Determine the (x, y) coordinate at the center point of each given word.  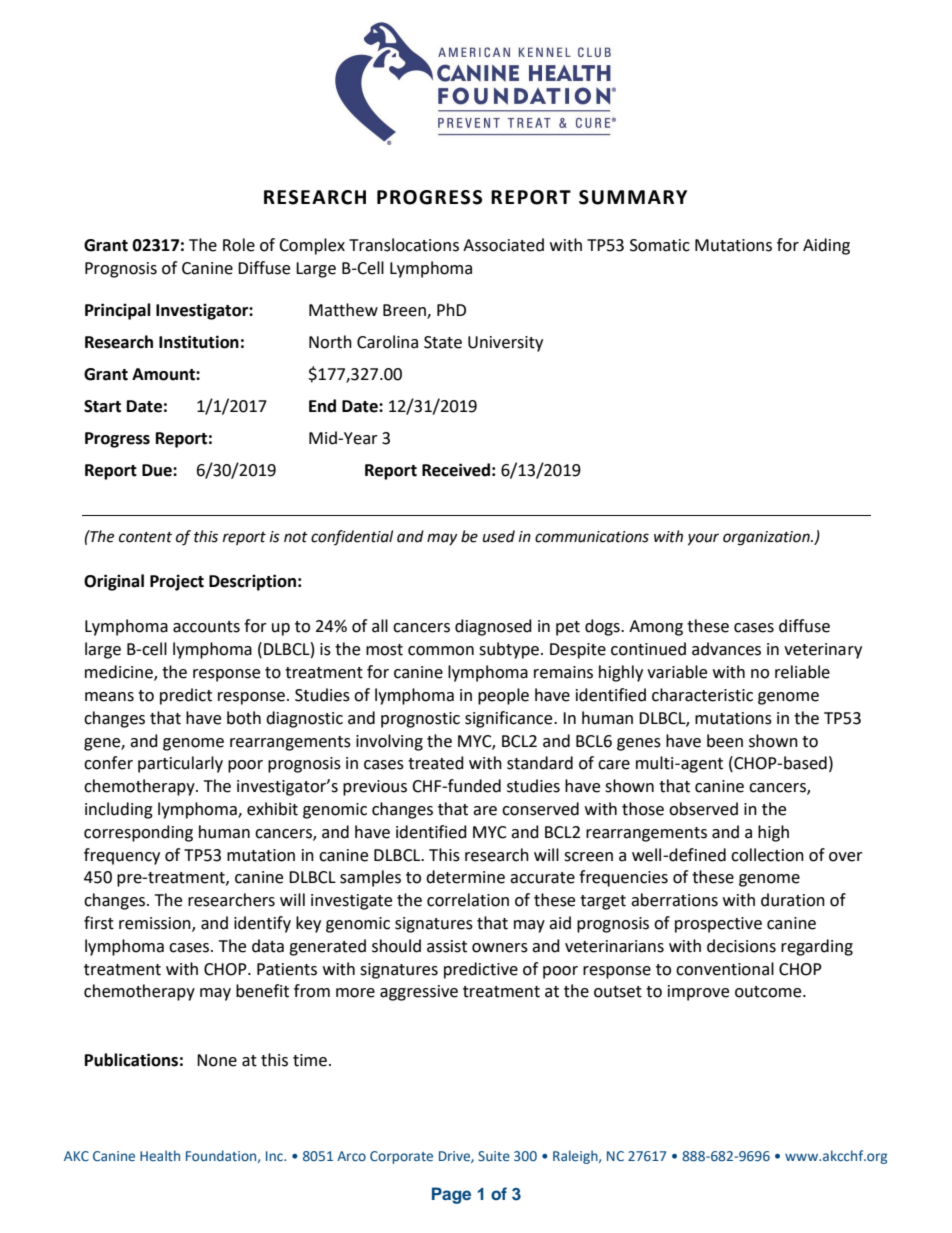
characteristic (702, 695)
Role (239, 245)
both (244, 718)
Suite (494, 1156)
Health (160, 1155)
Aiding (826, 246)
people (503, 696)
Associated (503, 245)
